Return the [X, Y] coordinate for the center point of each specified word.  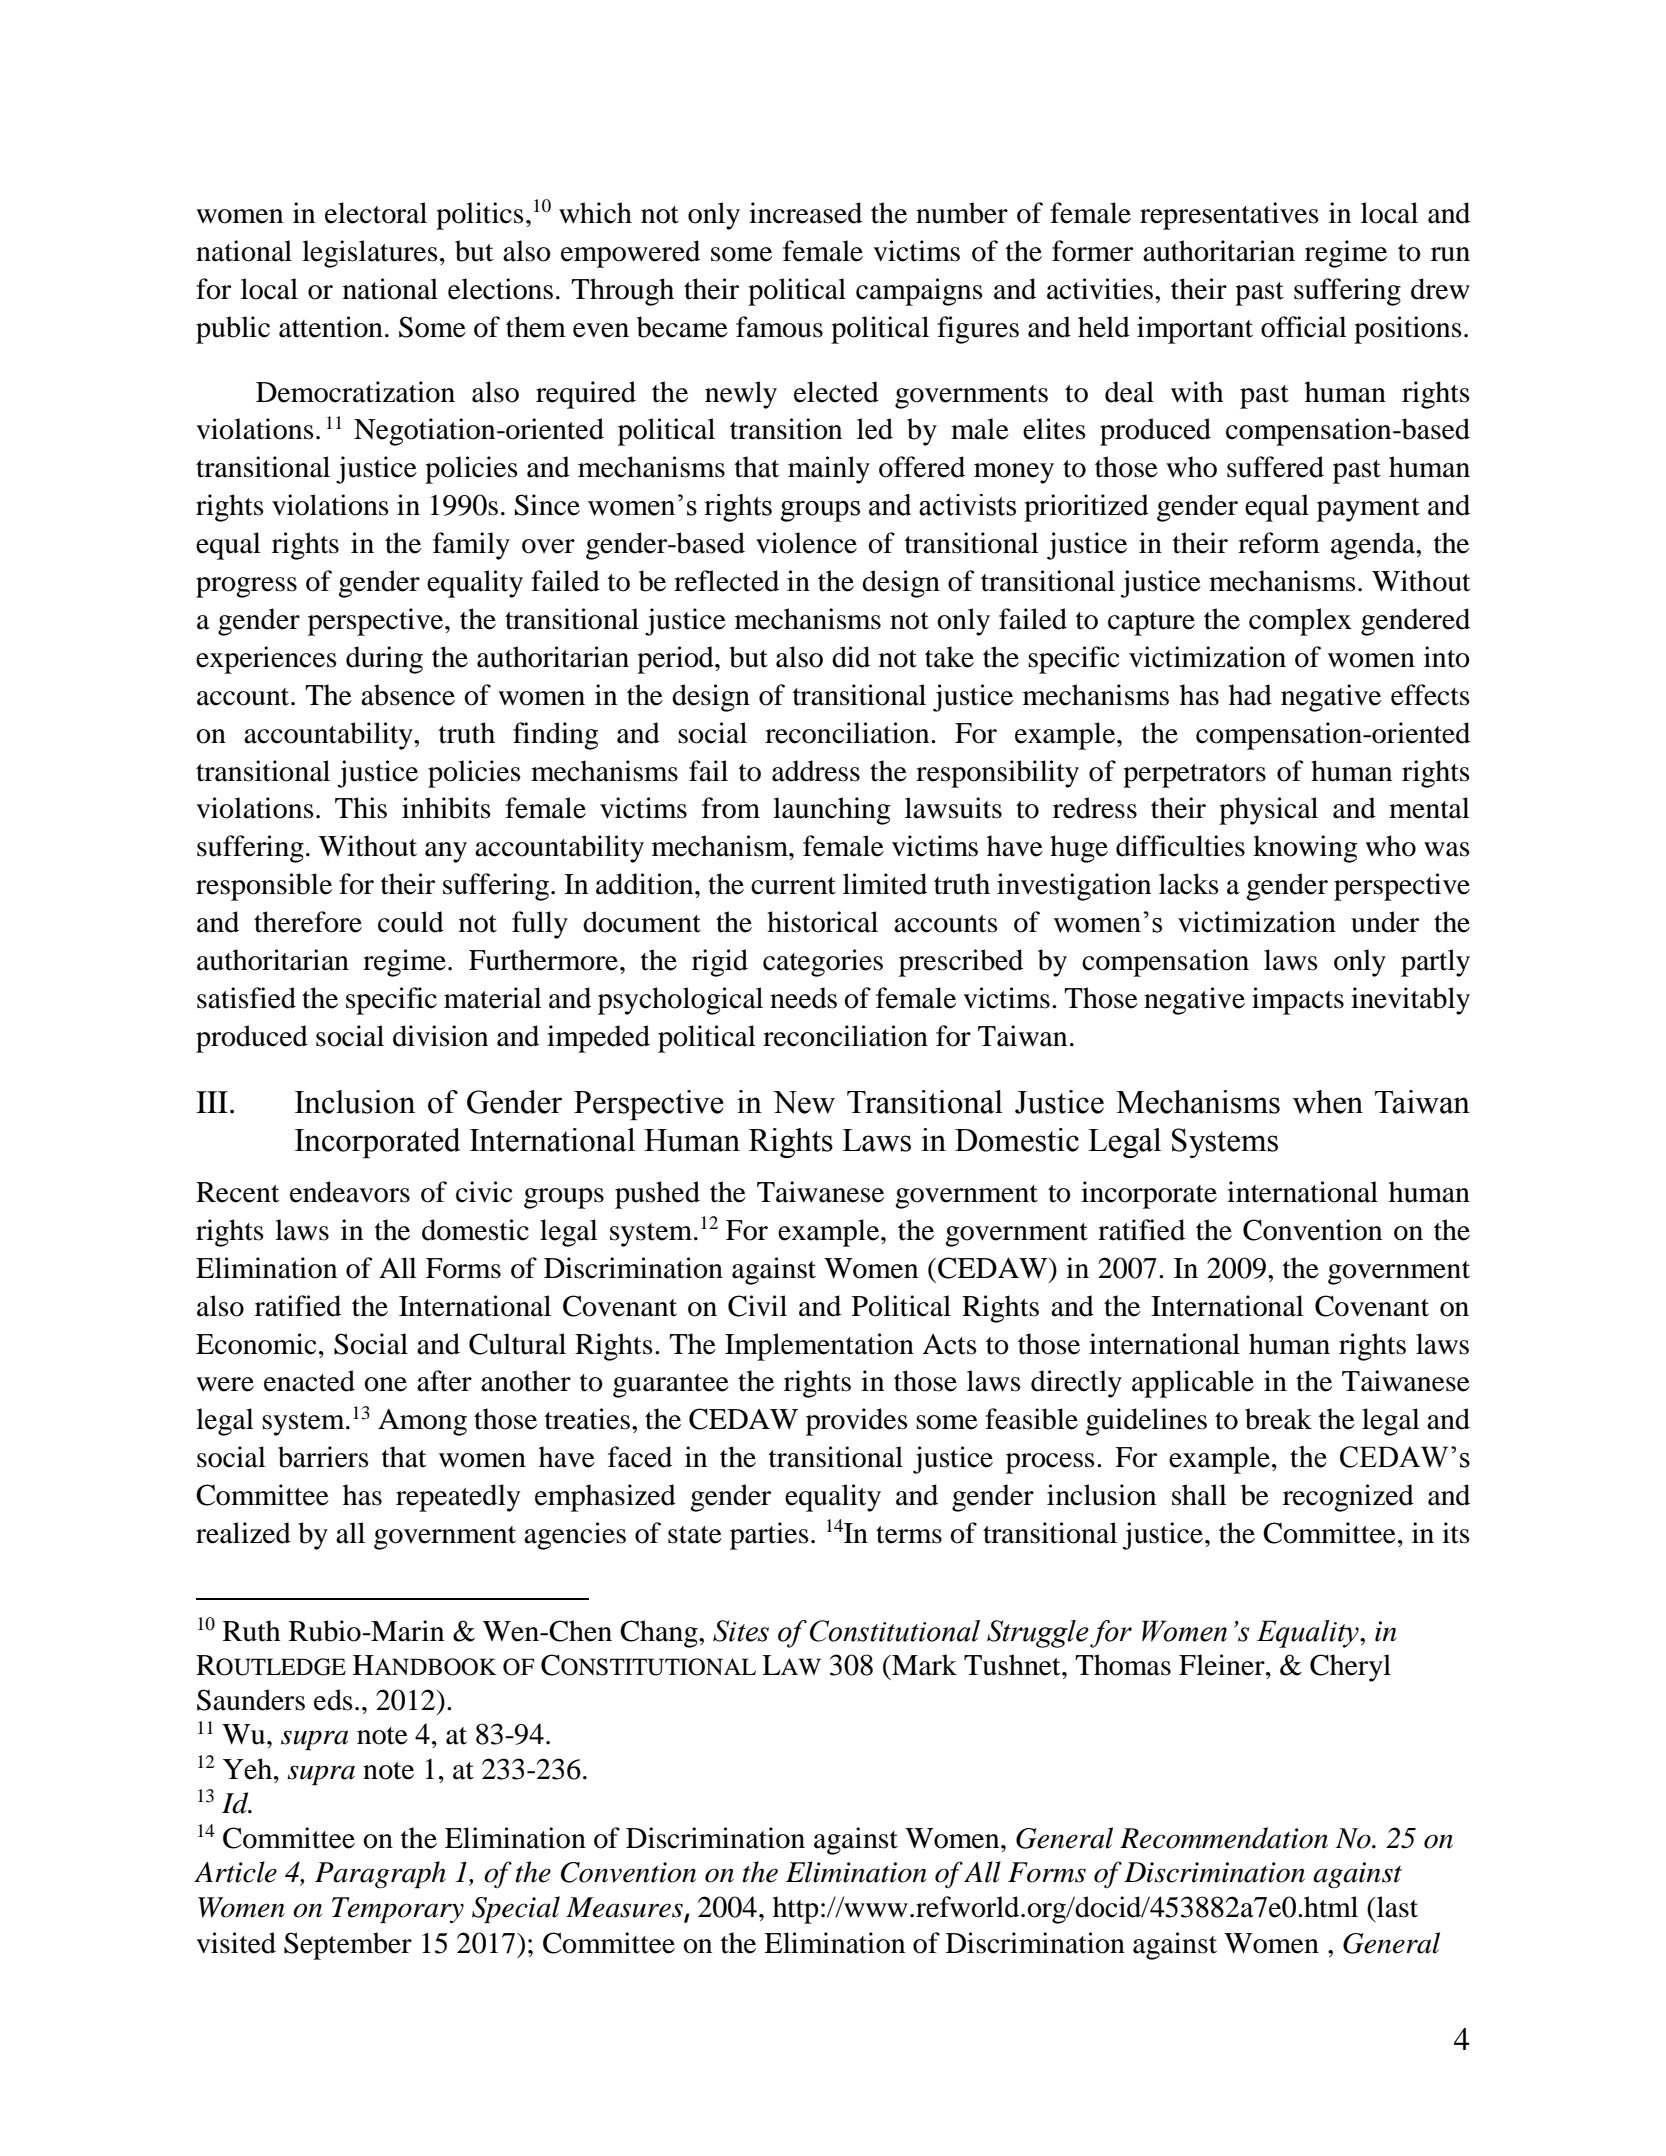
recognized [1348, 1498]
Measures [624, 1907]
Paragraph [380, 1874]
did [851, 657]
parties [769, 1536]
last [1396, 1907]
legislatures [370, 254]
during [384, 660]
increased [805, 213]
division [440, 1036]
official [1304, 327]
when [1328, 1102]
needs [803, 998]
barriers [323, 1457]
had [1250, 695]
